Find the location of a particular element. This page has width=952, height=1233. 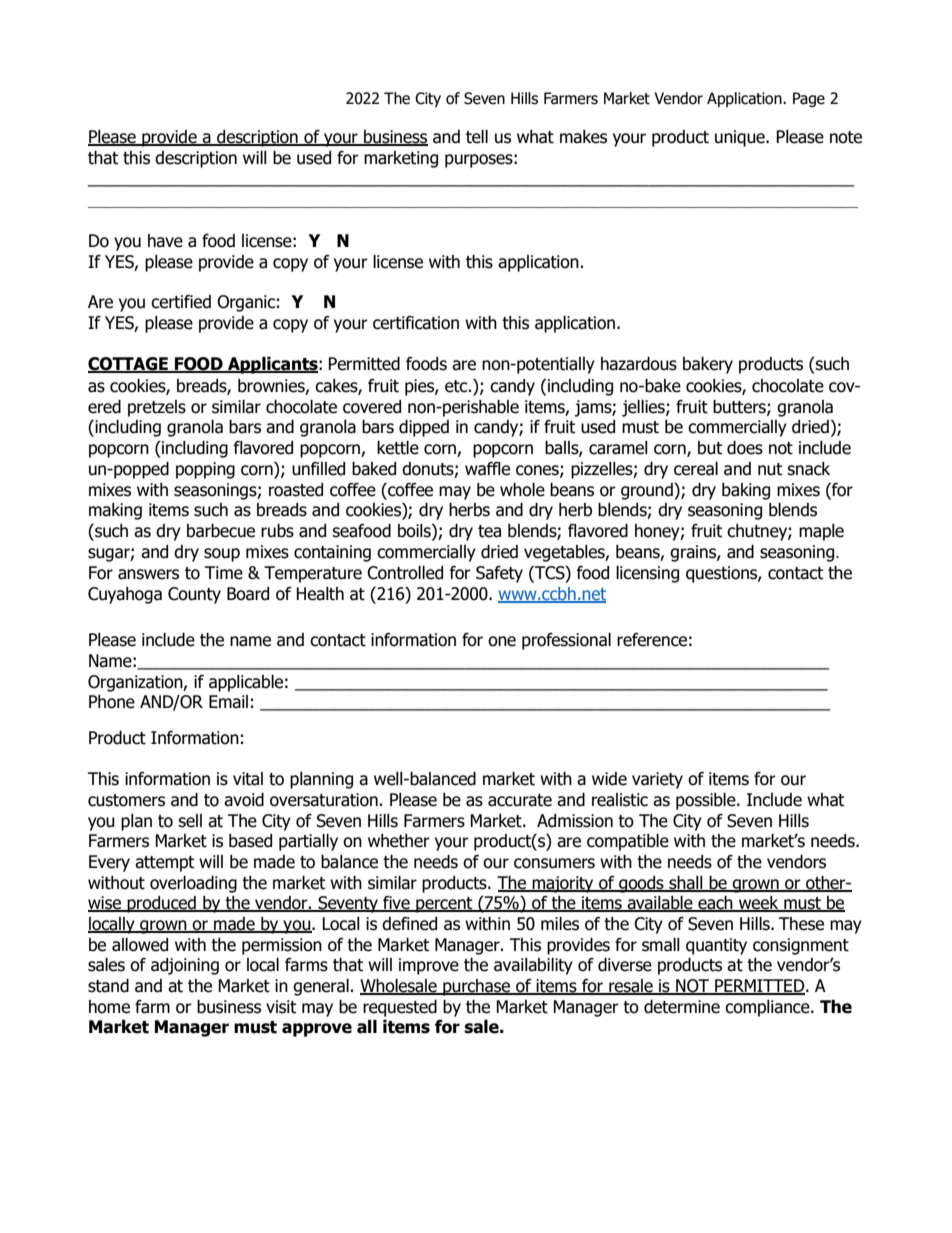

unique is located at coordinates (741, 138).
